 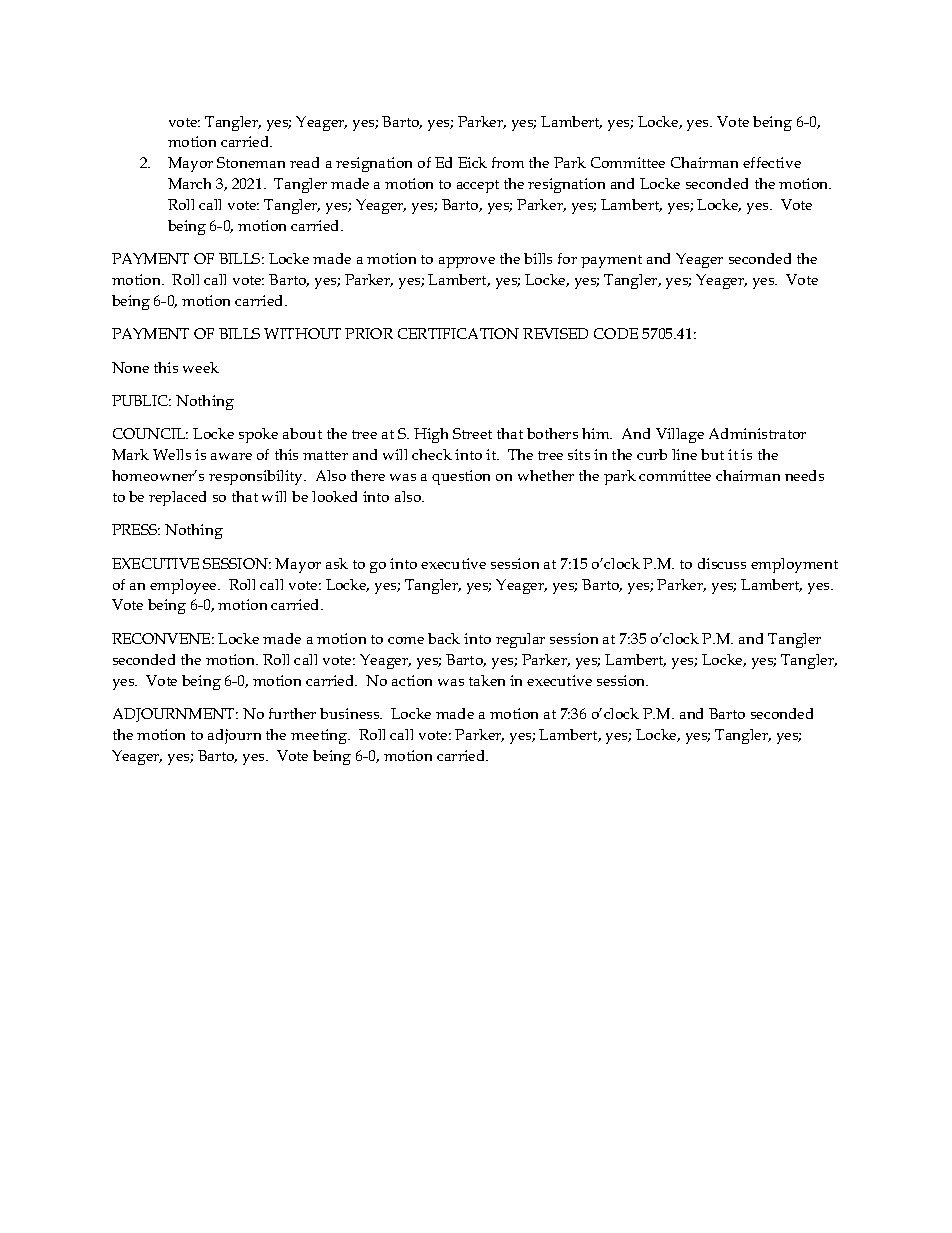 What do you see at coordinates (136, 529) in the screenshot?
I see `PRESS` at bounding box center [136, 529].
